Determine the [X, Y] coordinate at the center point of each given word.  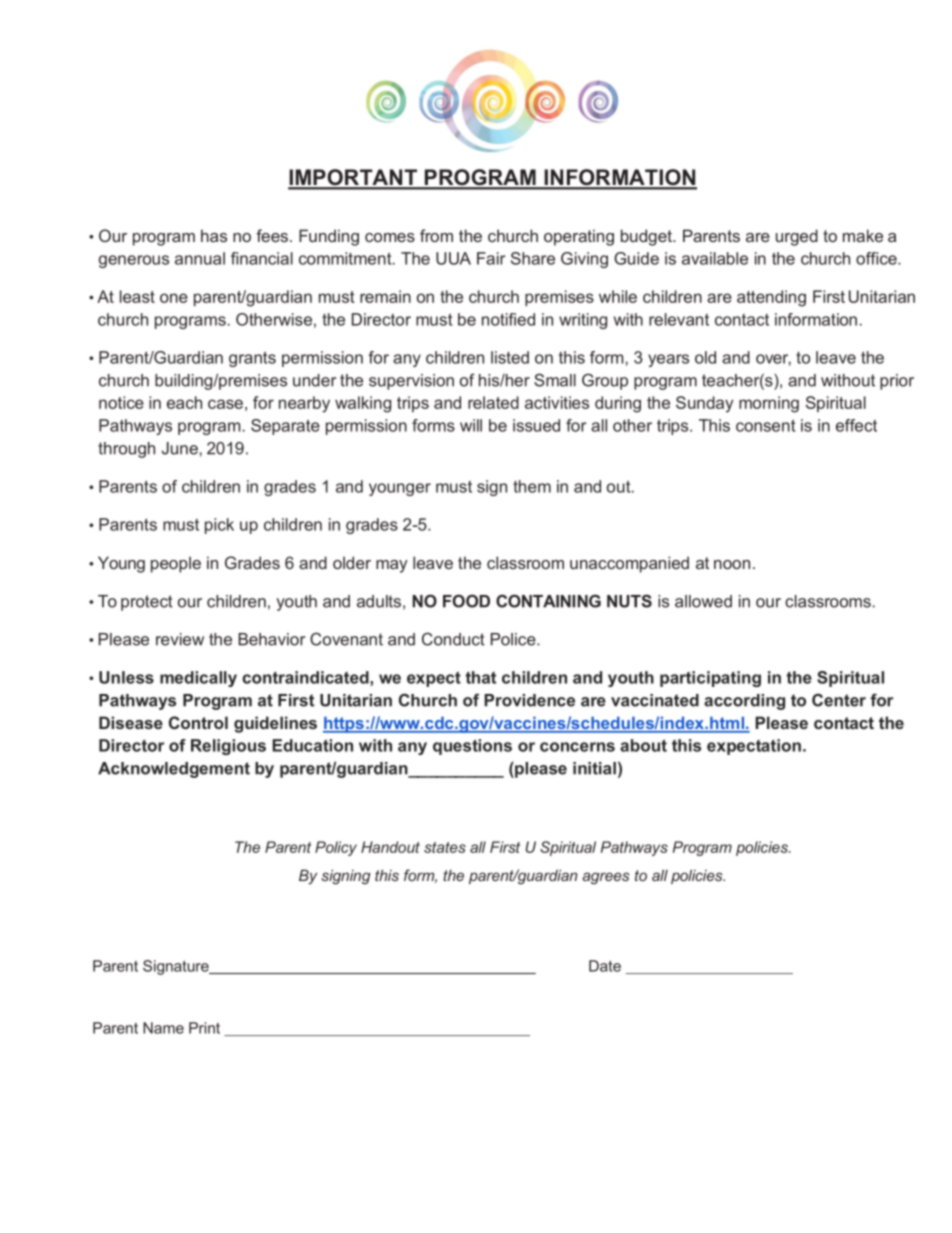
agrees [605, 878]
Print [204, 1028]
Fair [491, 258]
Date [605, 966]
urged [797, 237]
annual [200, 258]
